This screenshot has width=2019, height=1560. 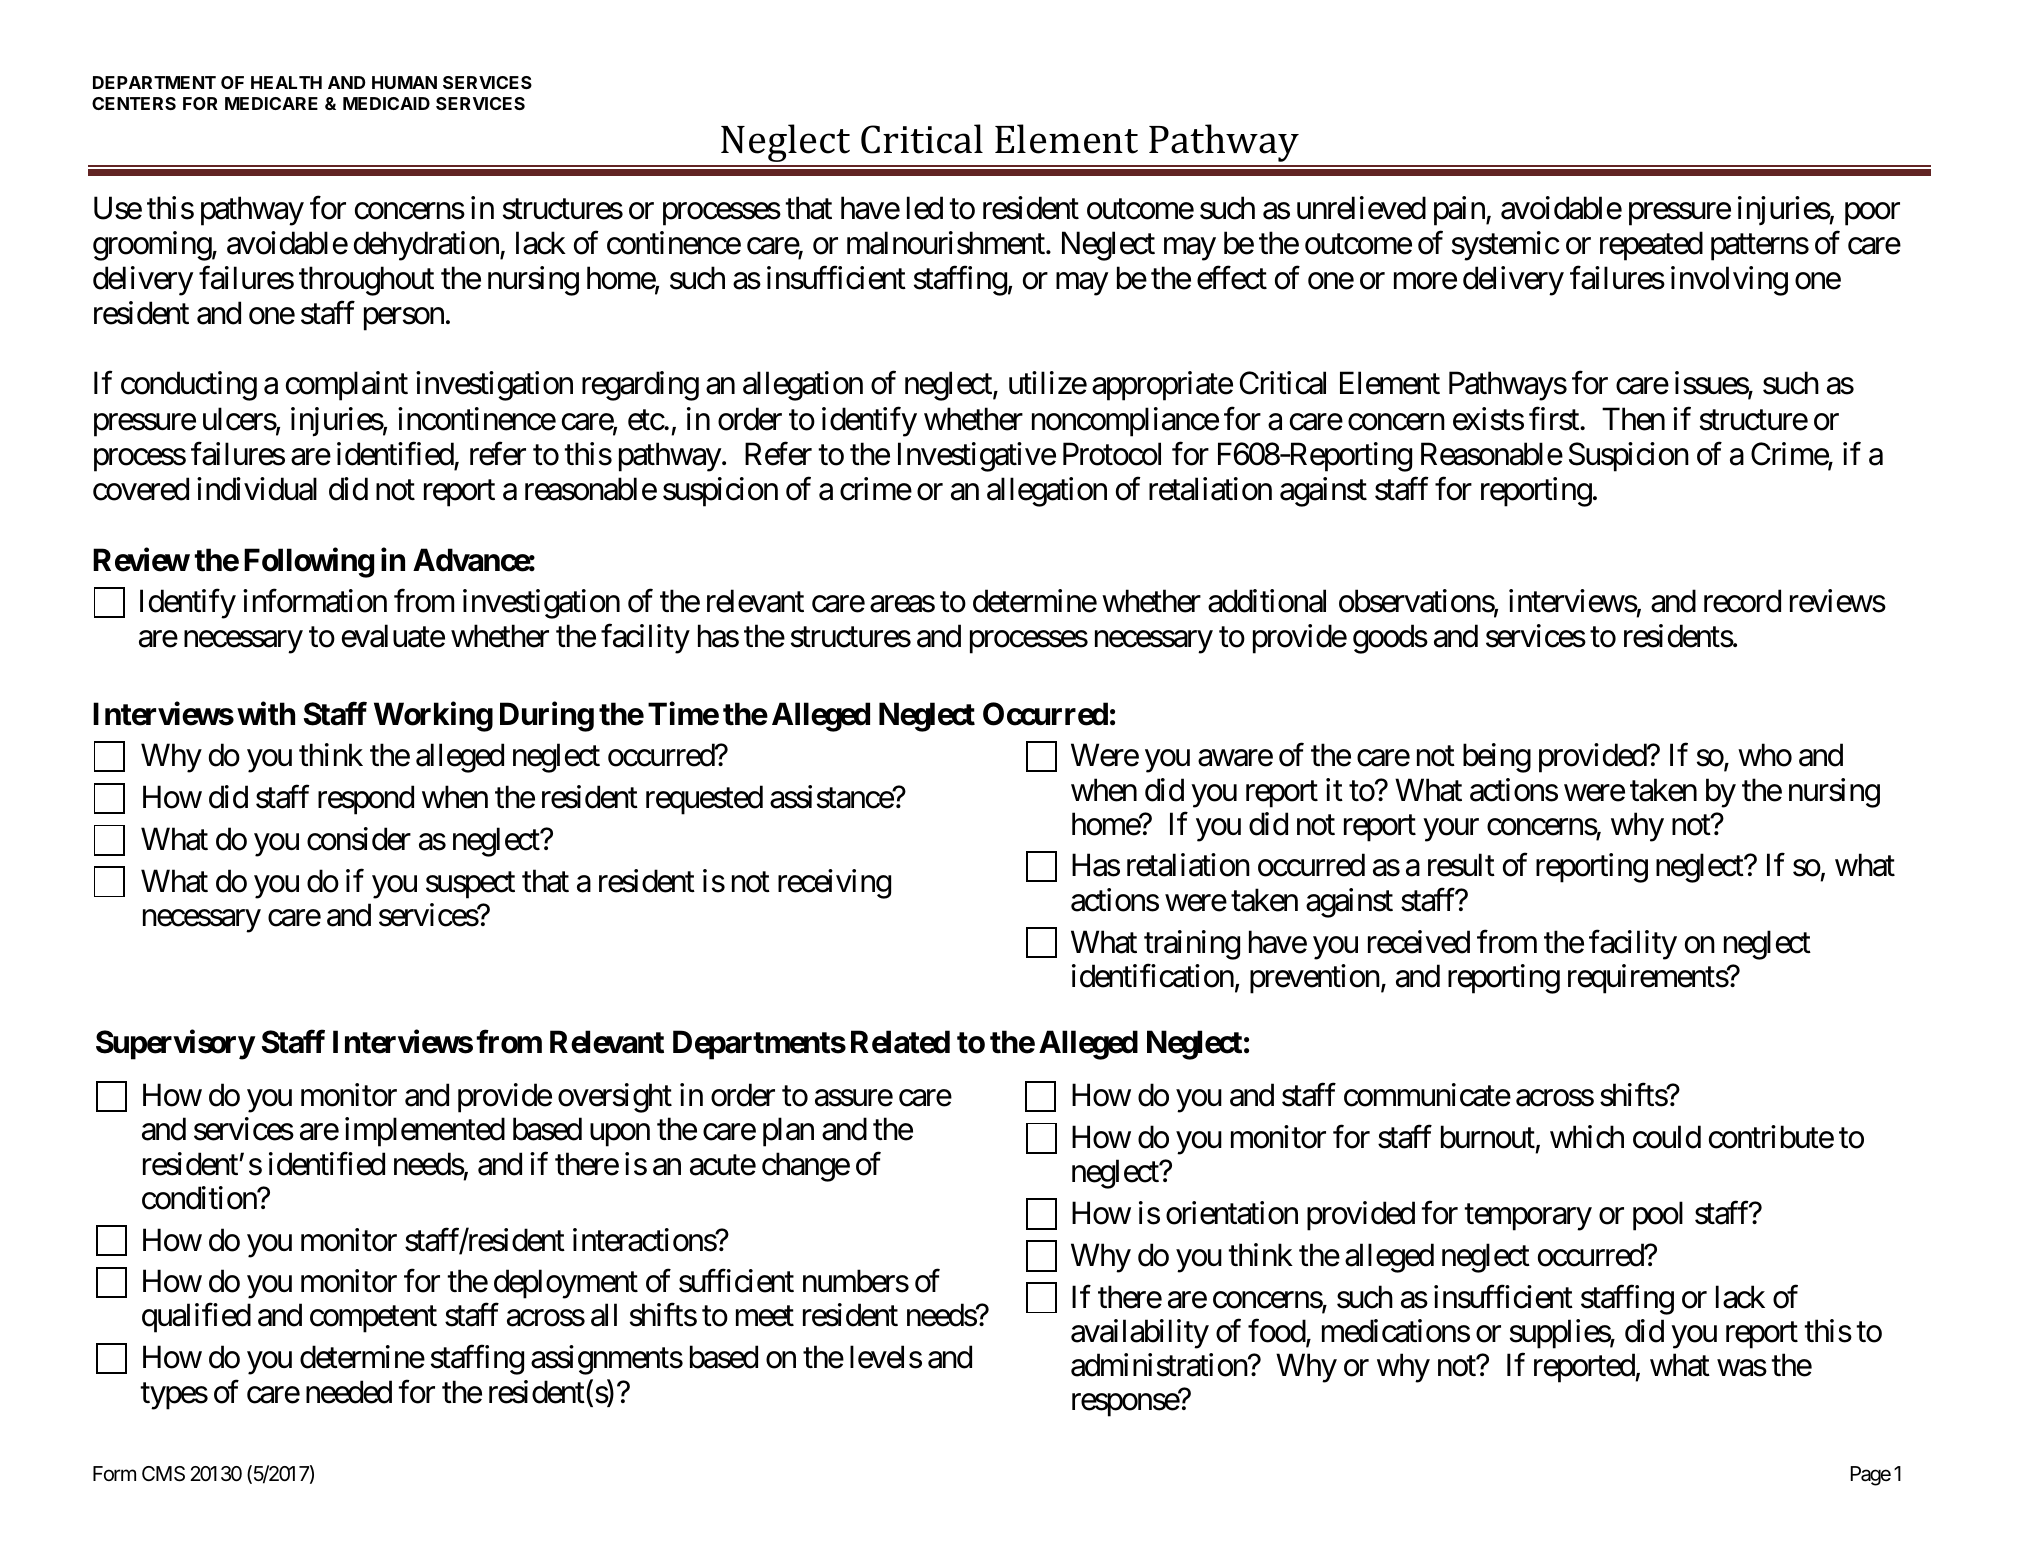 What do you see at coordinates (425, 1132) in the screenshot?
I see `implemented` at bounding box center [425, 1132].
